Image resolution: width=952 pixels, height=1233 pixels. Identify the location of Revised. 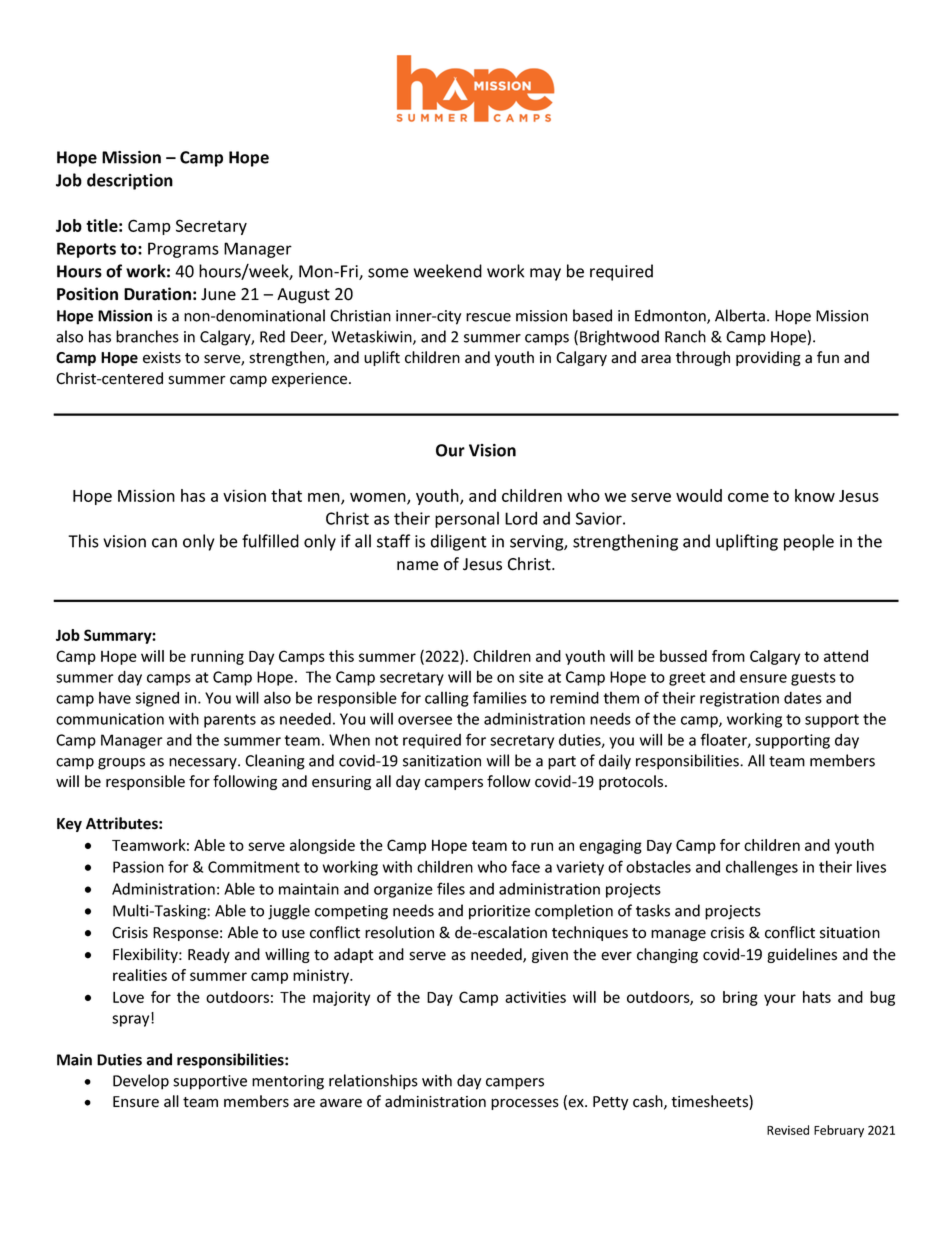
(788, 1130).
